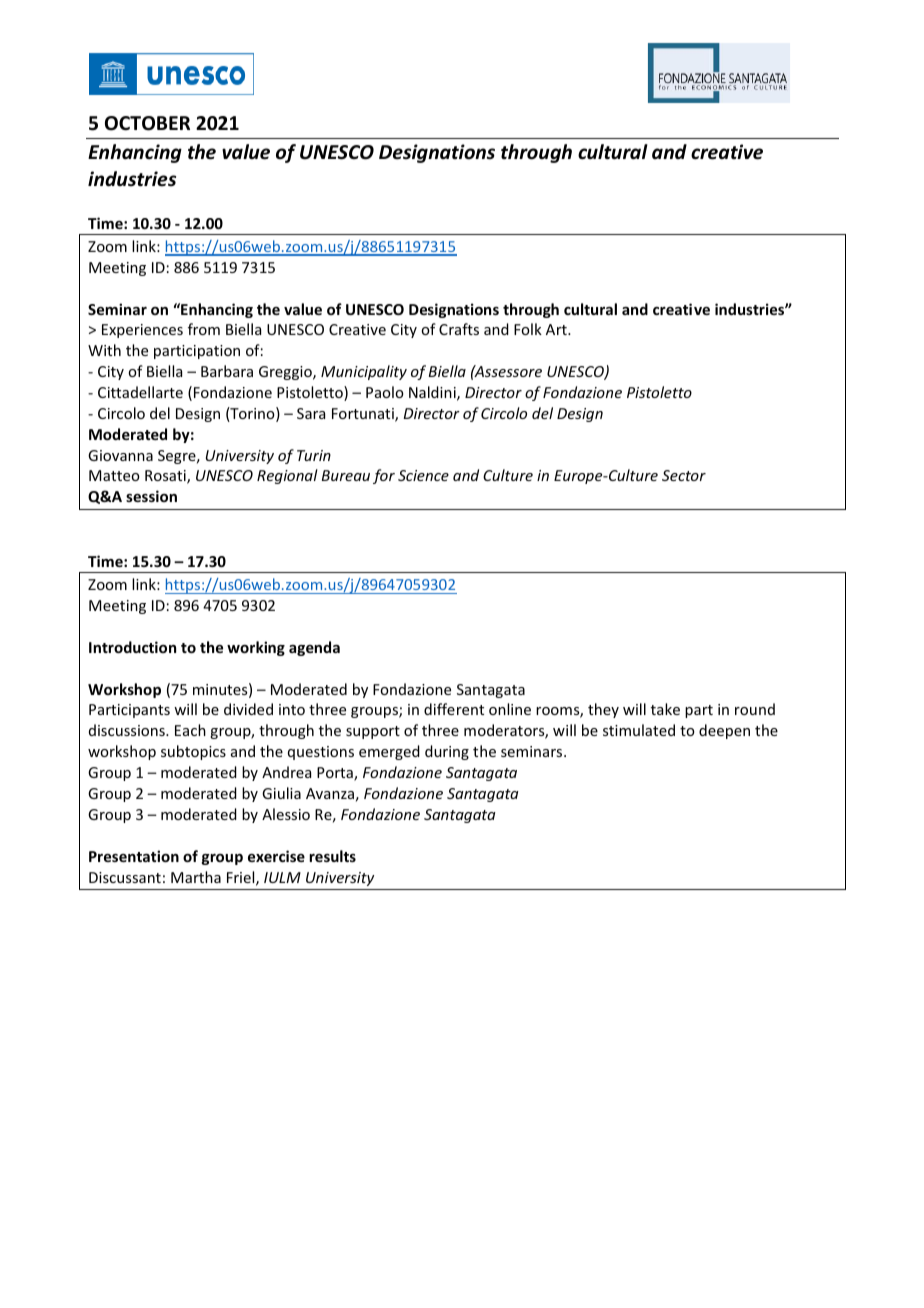 This document has height=1308, width=924. Describe the element at coordinates (459, 329) in the document. I see `Crafts` at that location.
